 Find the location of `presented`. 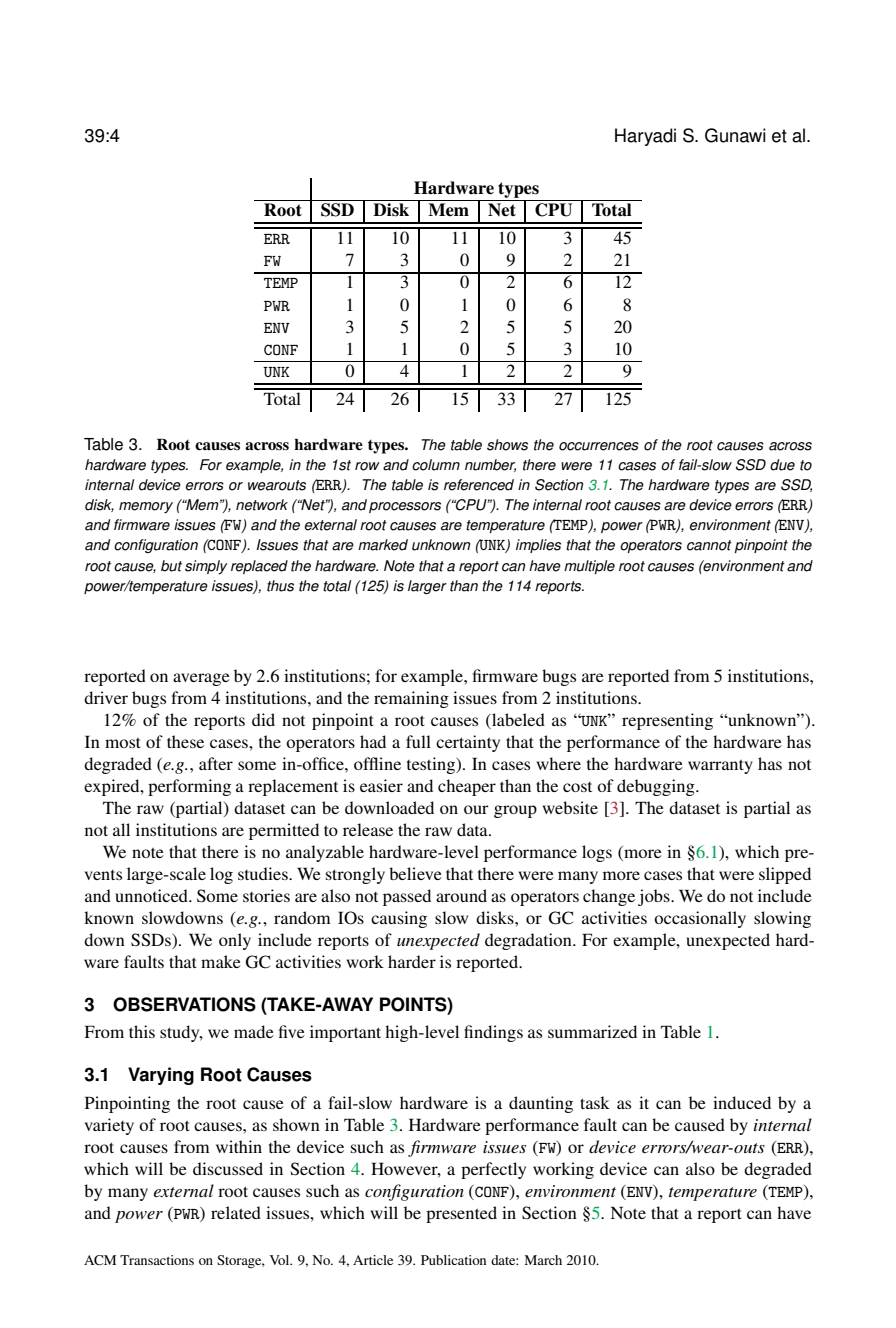

presented is located at coordinates (461, 1214).
